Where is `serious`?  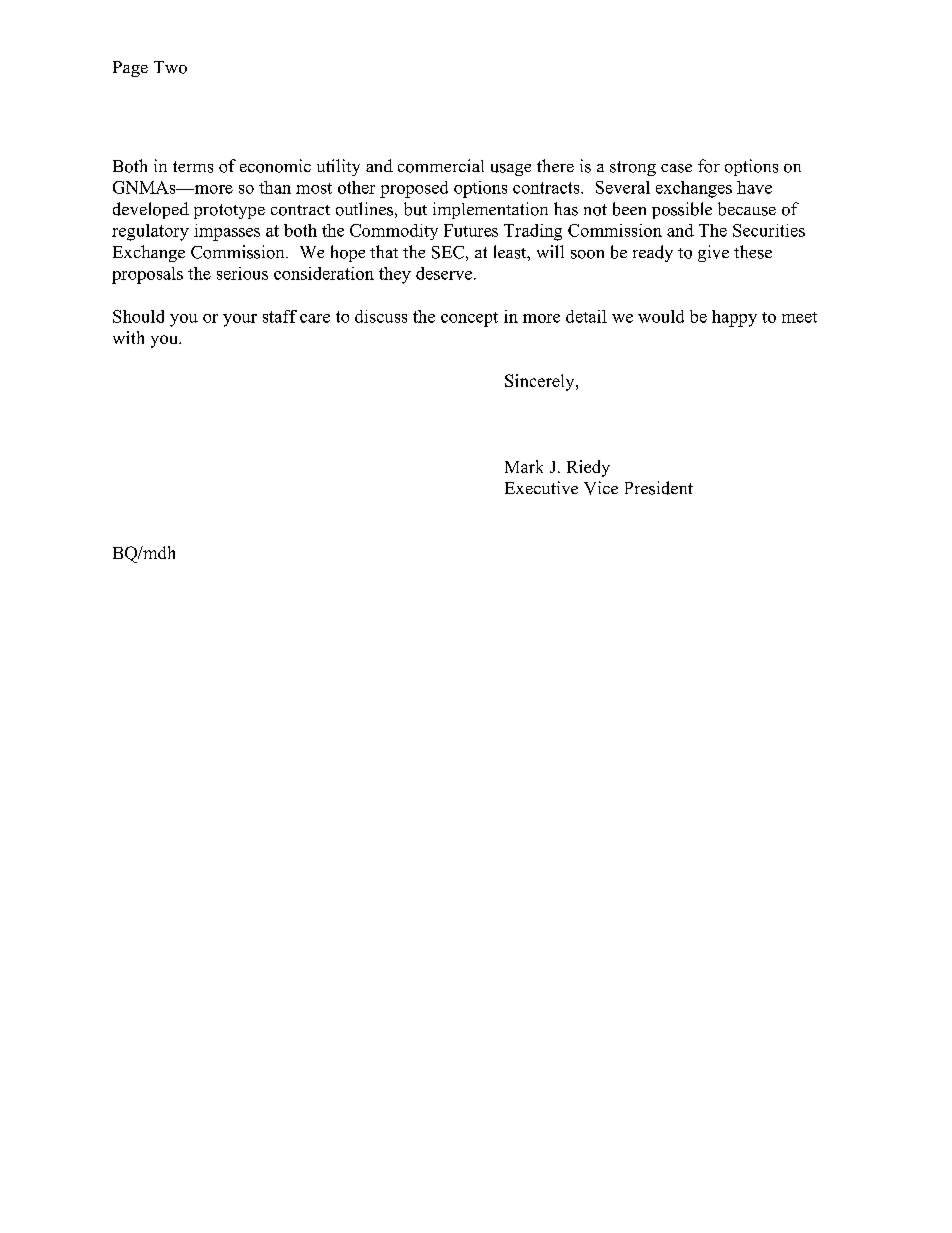
serious is located at coordinates (242, 273).
